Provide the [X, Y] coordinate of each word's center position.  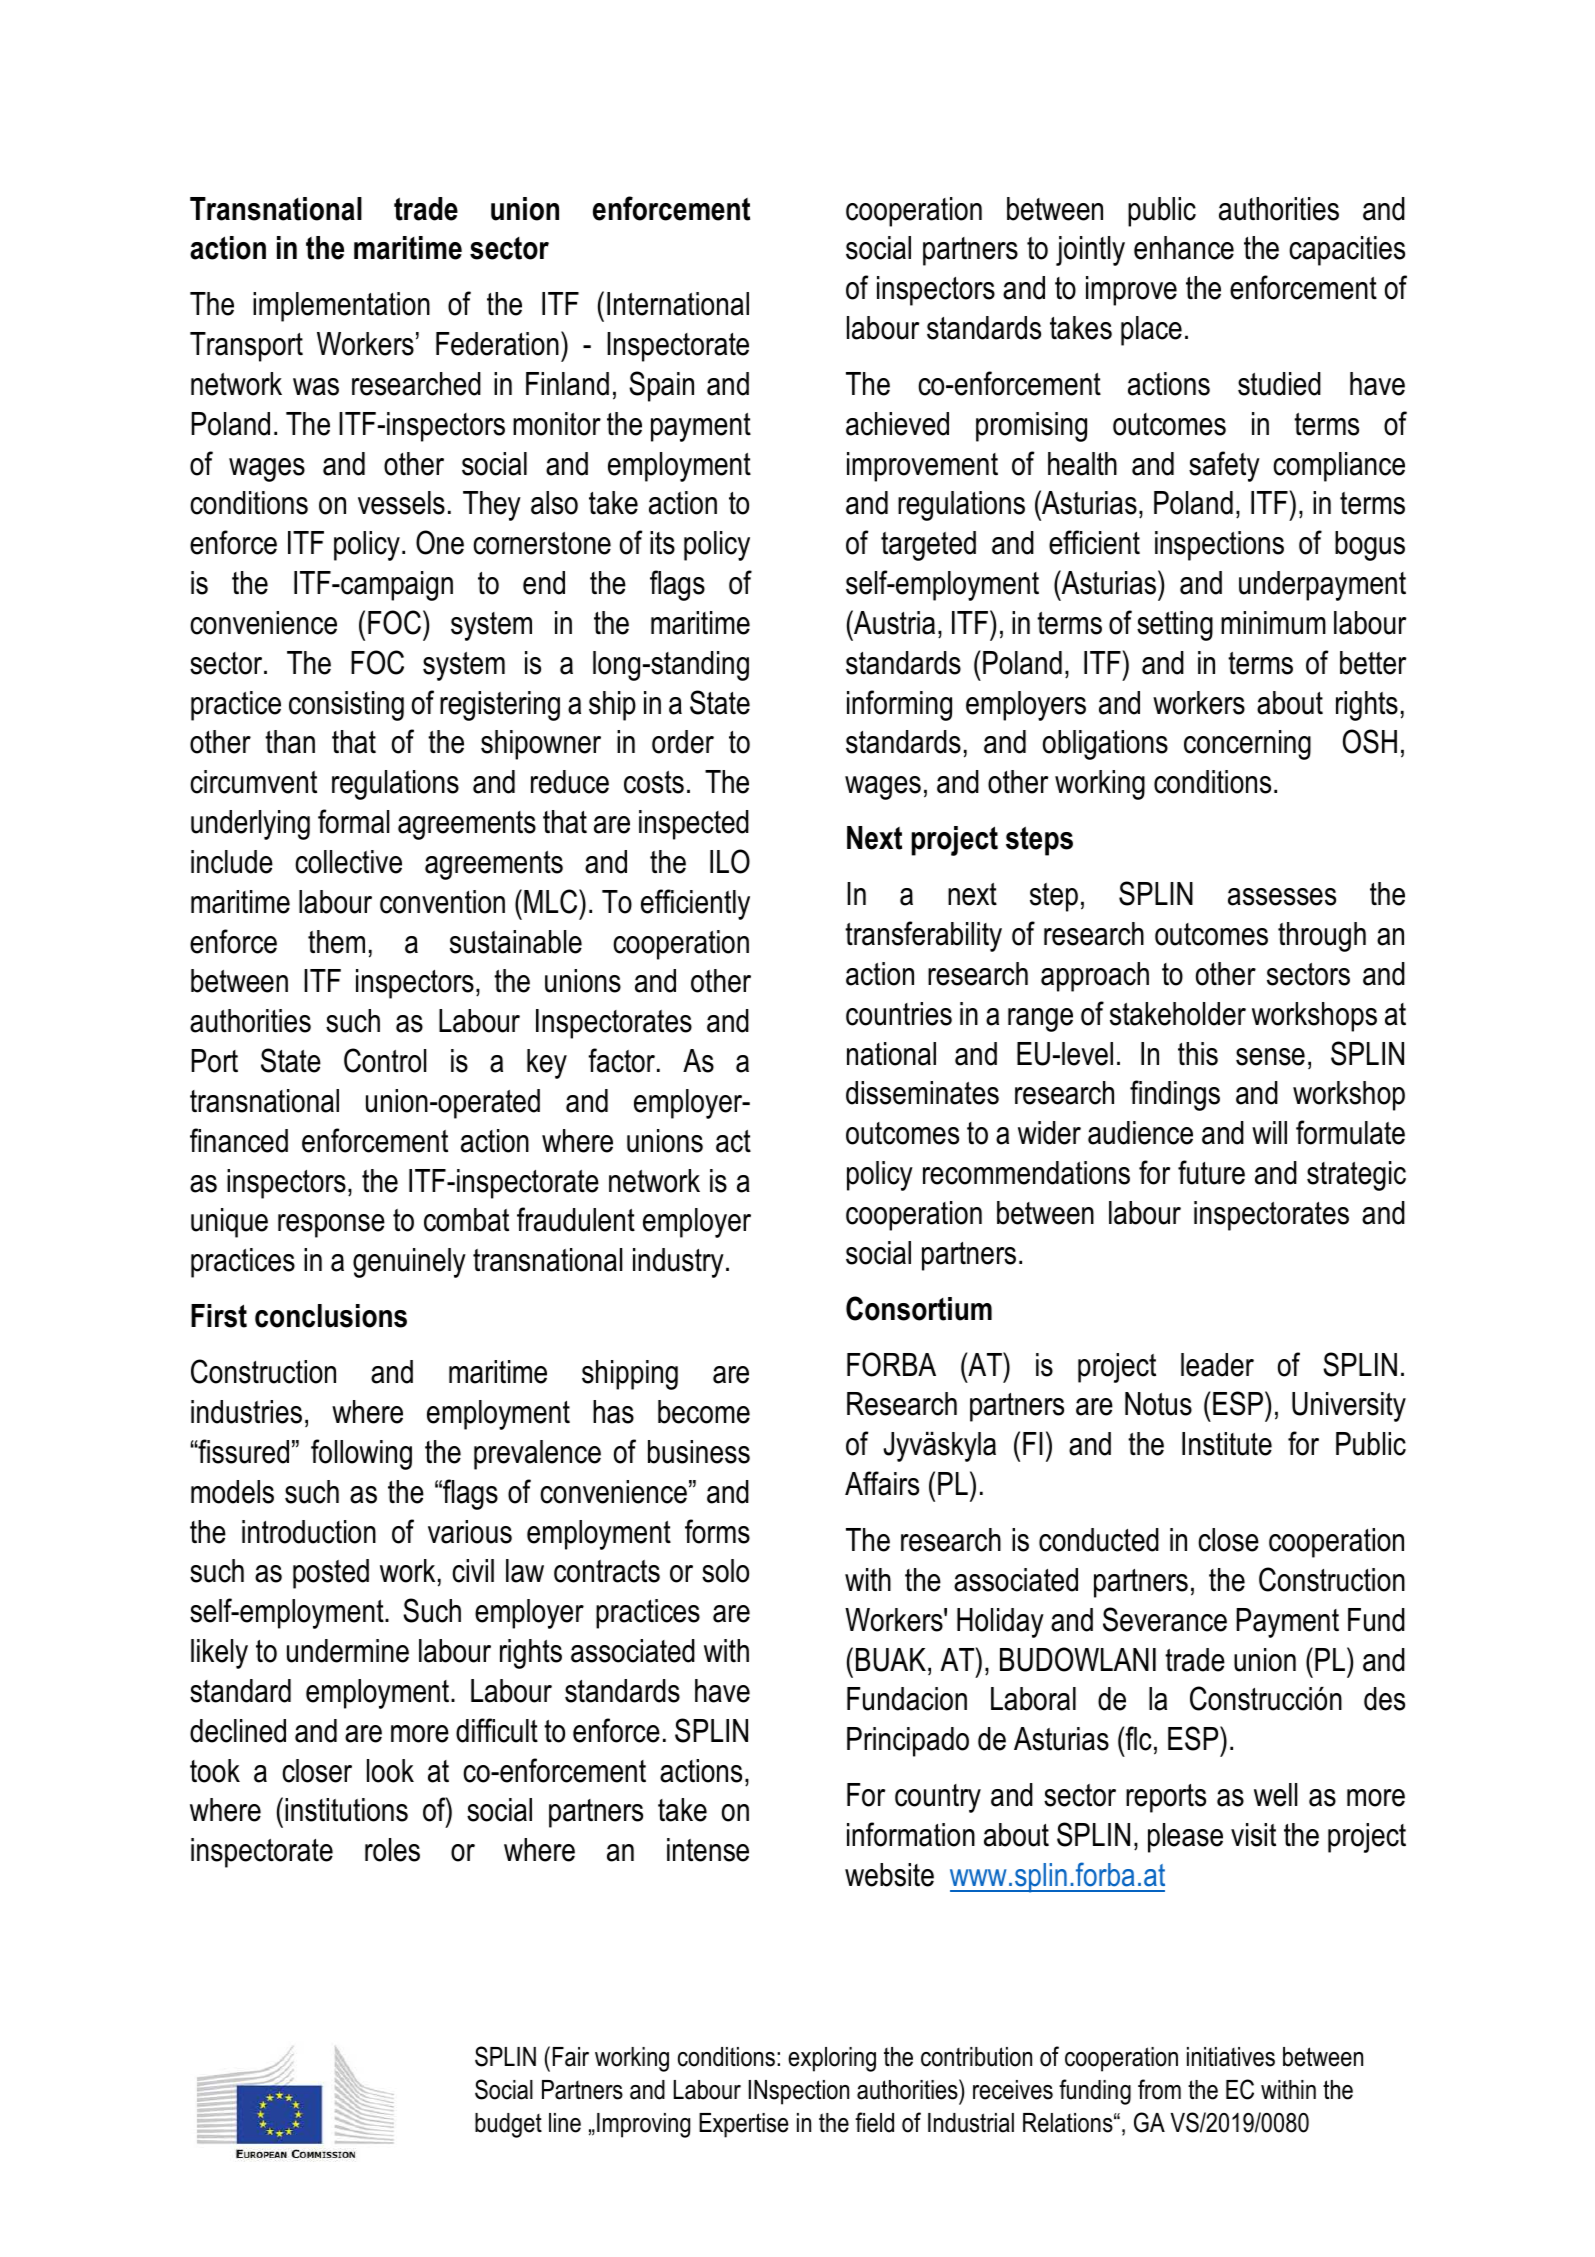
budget [508, 2125]
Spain [661, 386]
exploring [832, 2059]
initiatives [1231, 2057]
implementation [341, 307]
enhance [1184, 248]
